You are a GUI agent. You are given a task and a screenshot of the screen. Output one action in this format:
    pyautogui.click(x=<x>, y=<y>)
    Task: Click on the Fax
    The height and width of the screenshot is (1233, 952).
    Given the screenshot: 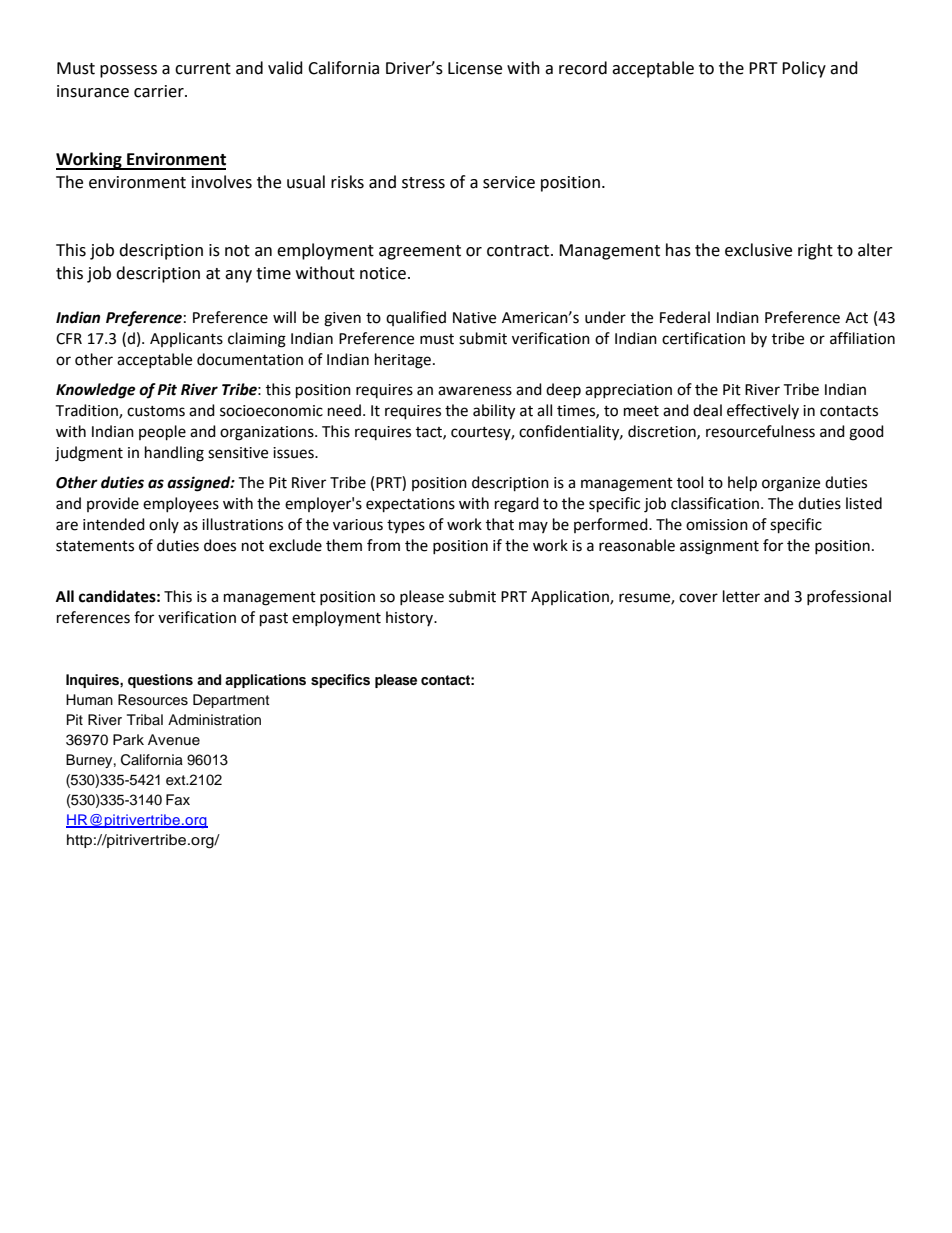 What is the action you would take?
    pyautogui.click(x=178, y=799)
